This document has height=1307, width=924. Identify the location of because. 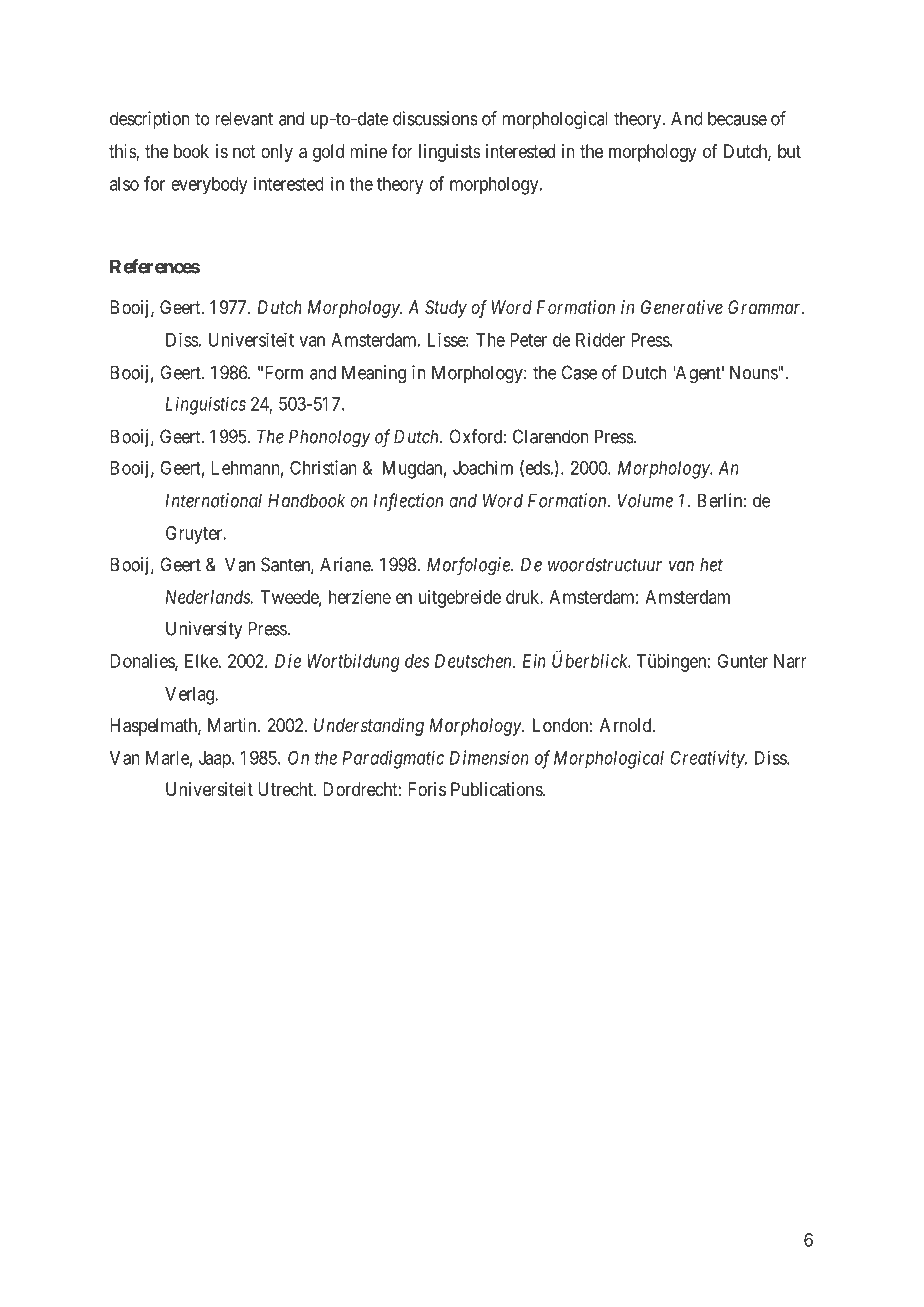
(737, 118).
